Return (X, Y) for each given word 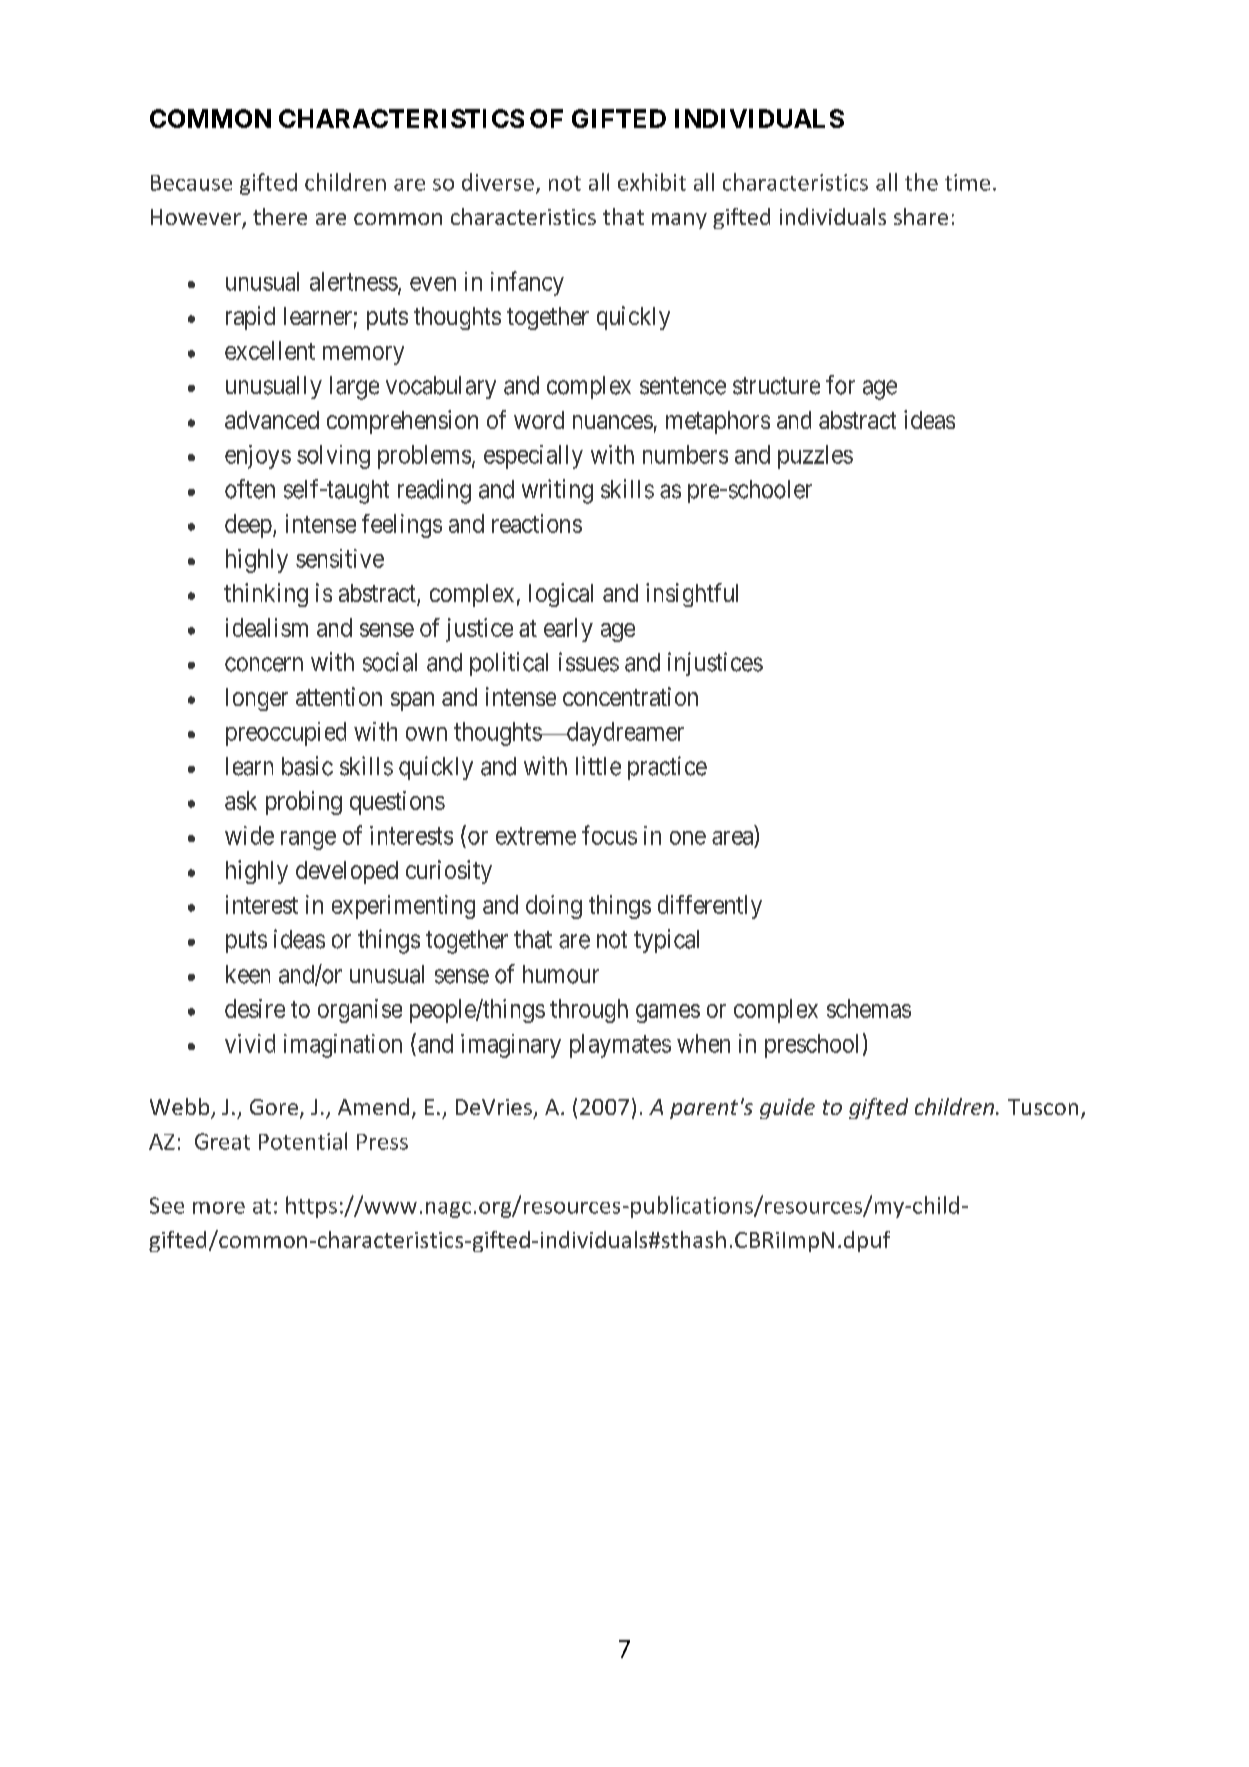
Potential (303, 1141)
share (921, 216)
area (734, 839)
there (280, 216)
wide (249, 835)
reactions (537, 523)
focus (609, 835)
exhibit (652, 182)
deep (248, 526)
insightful (692, 595)
